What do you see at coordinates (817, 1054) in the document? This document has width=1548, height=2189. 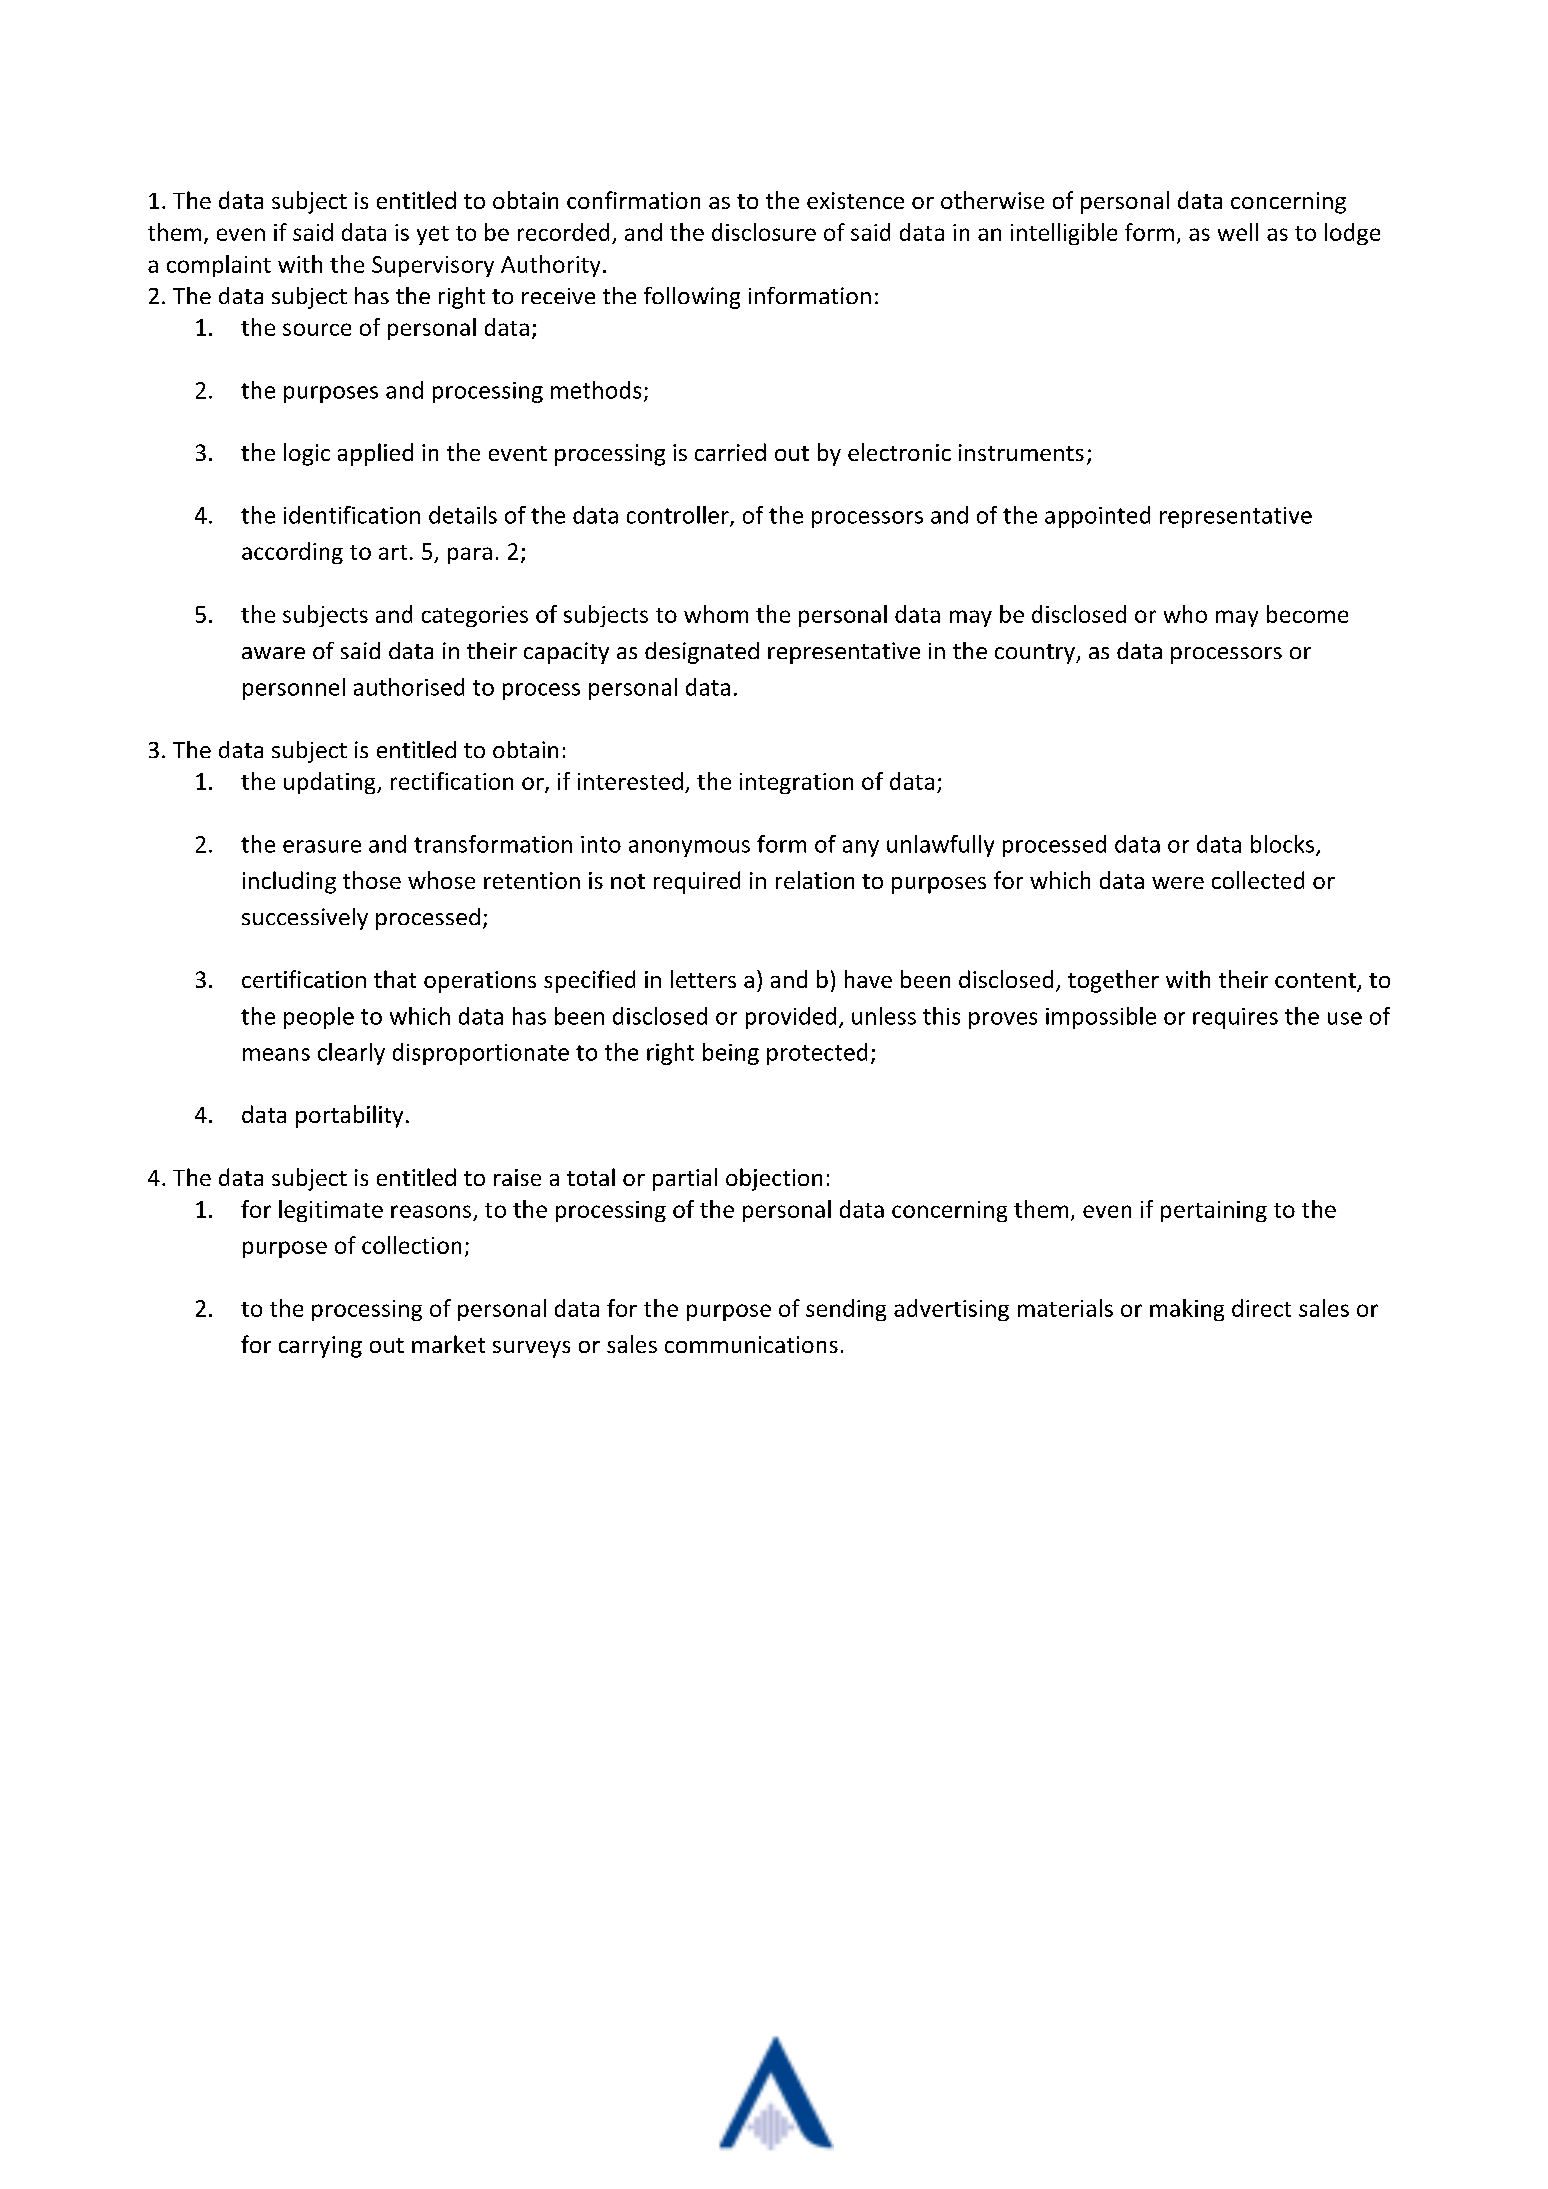 I see `protected` at bounding box center [817, 1054].
